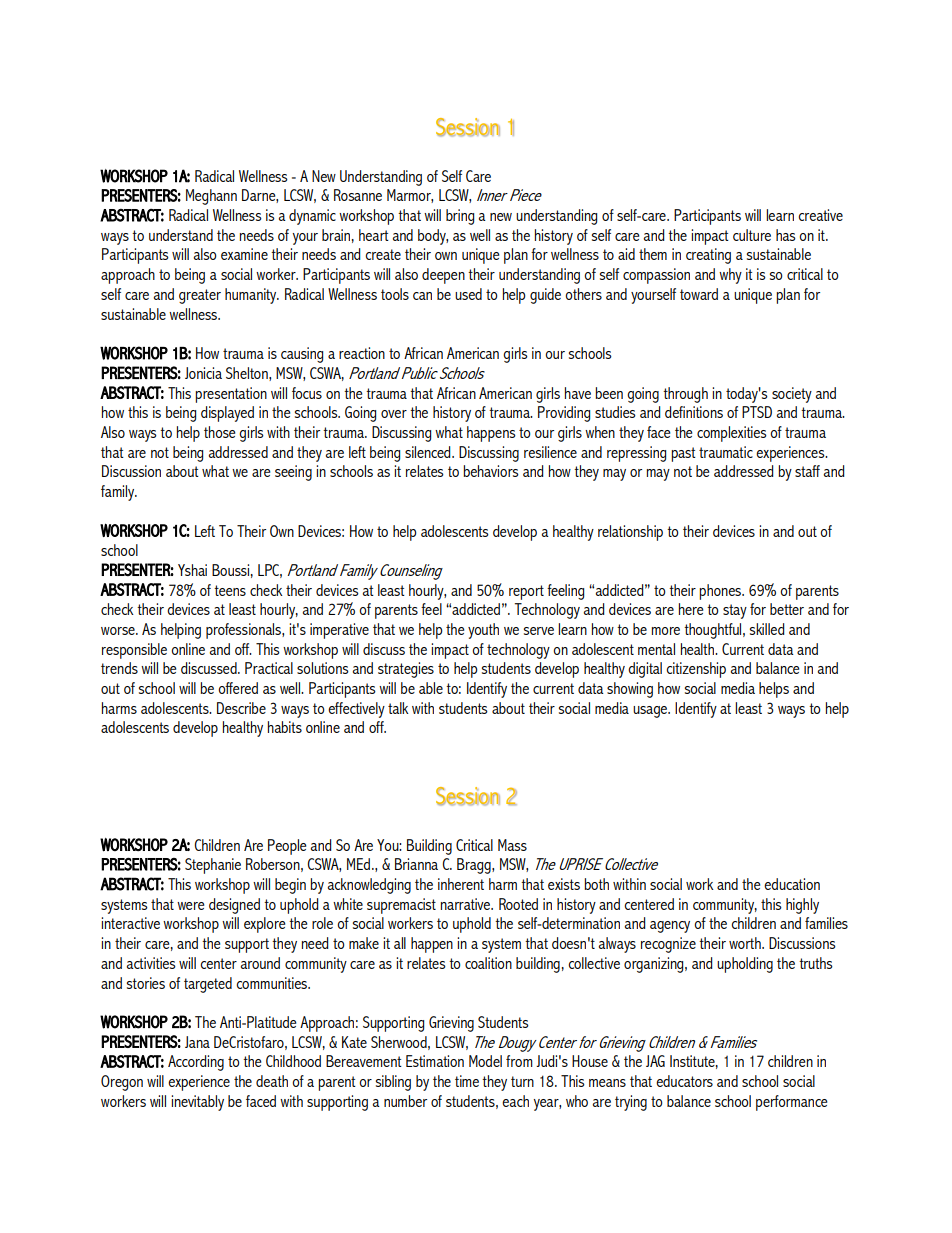 The image size is (952, 1233). Describe the element at coordinates (460, 217) in the document. I see `bring` at that location.
